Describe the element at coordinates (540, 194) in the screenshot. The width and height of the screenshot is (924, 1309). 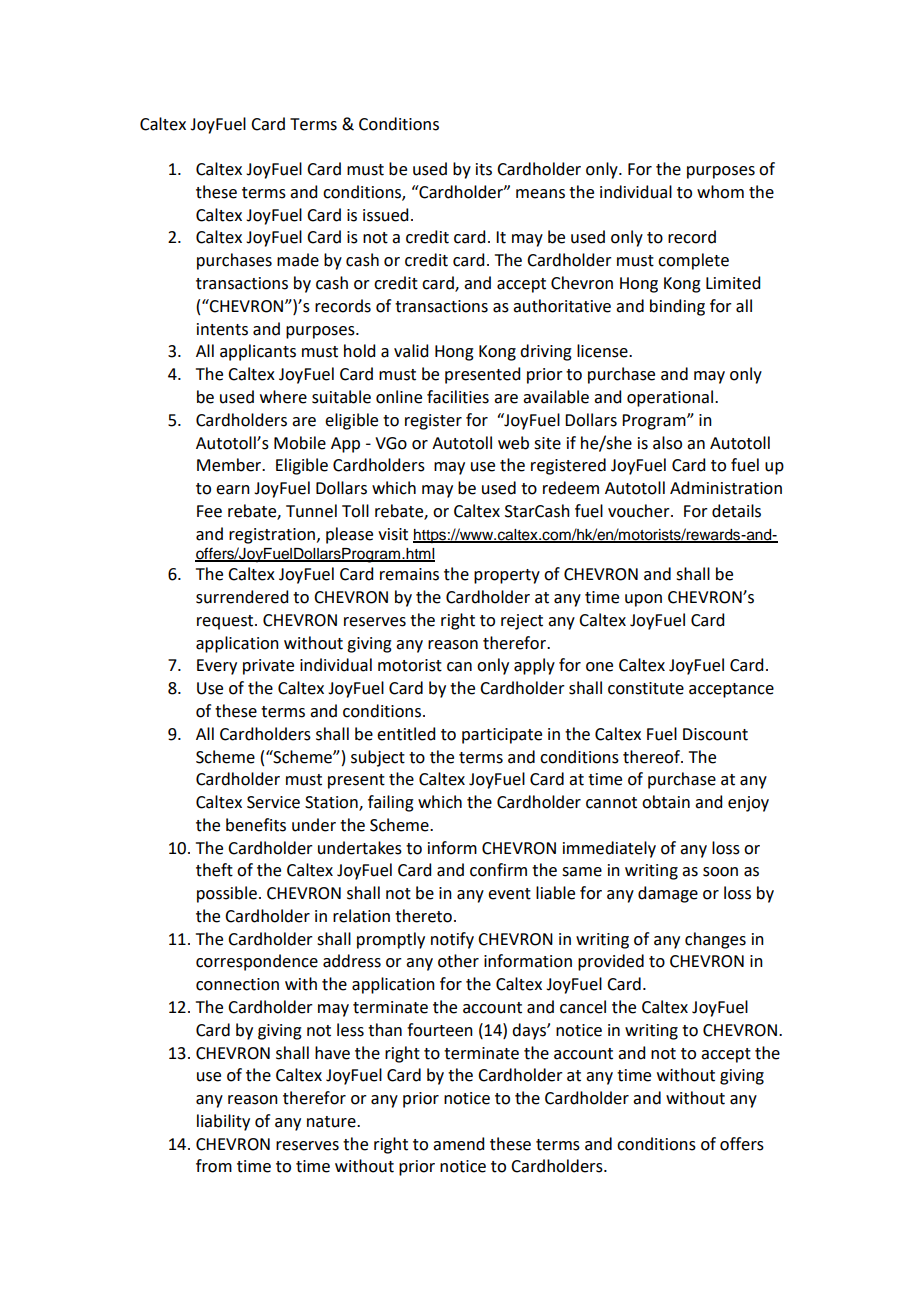
I see `means` at that location.
